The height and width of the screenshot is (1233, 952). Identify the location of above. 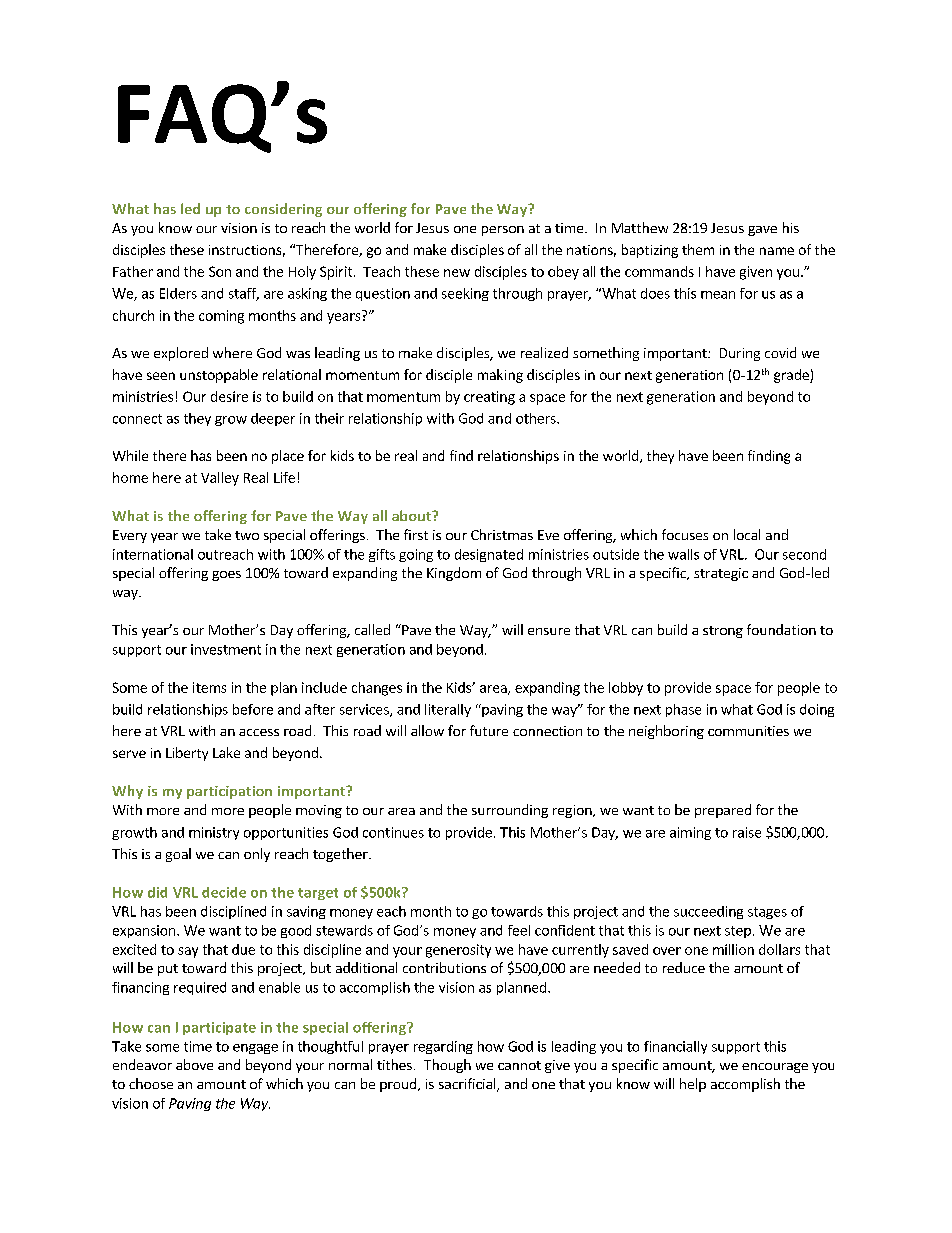
(194, 1064).
